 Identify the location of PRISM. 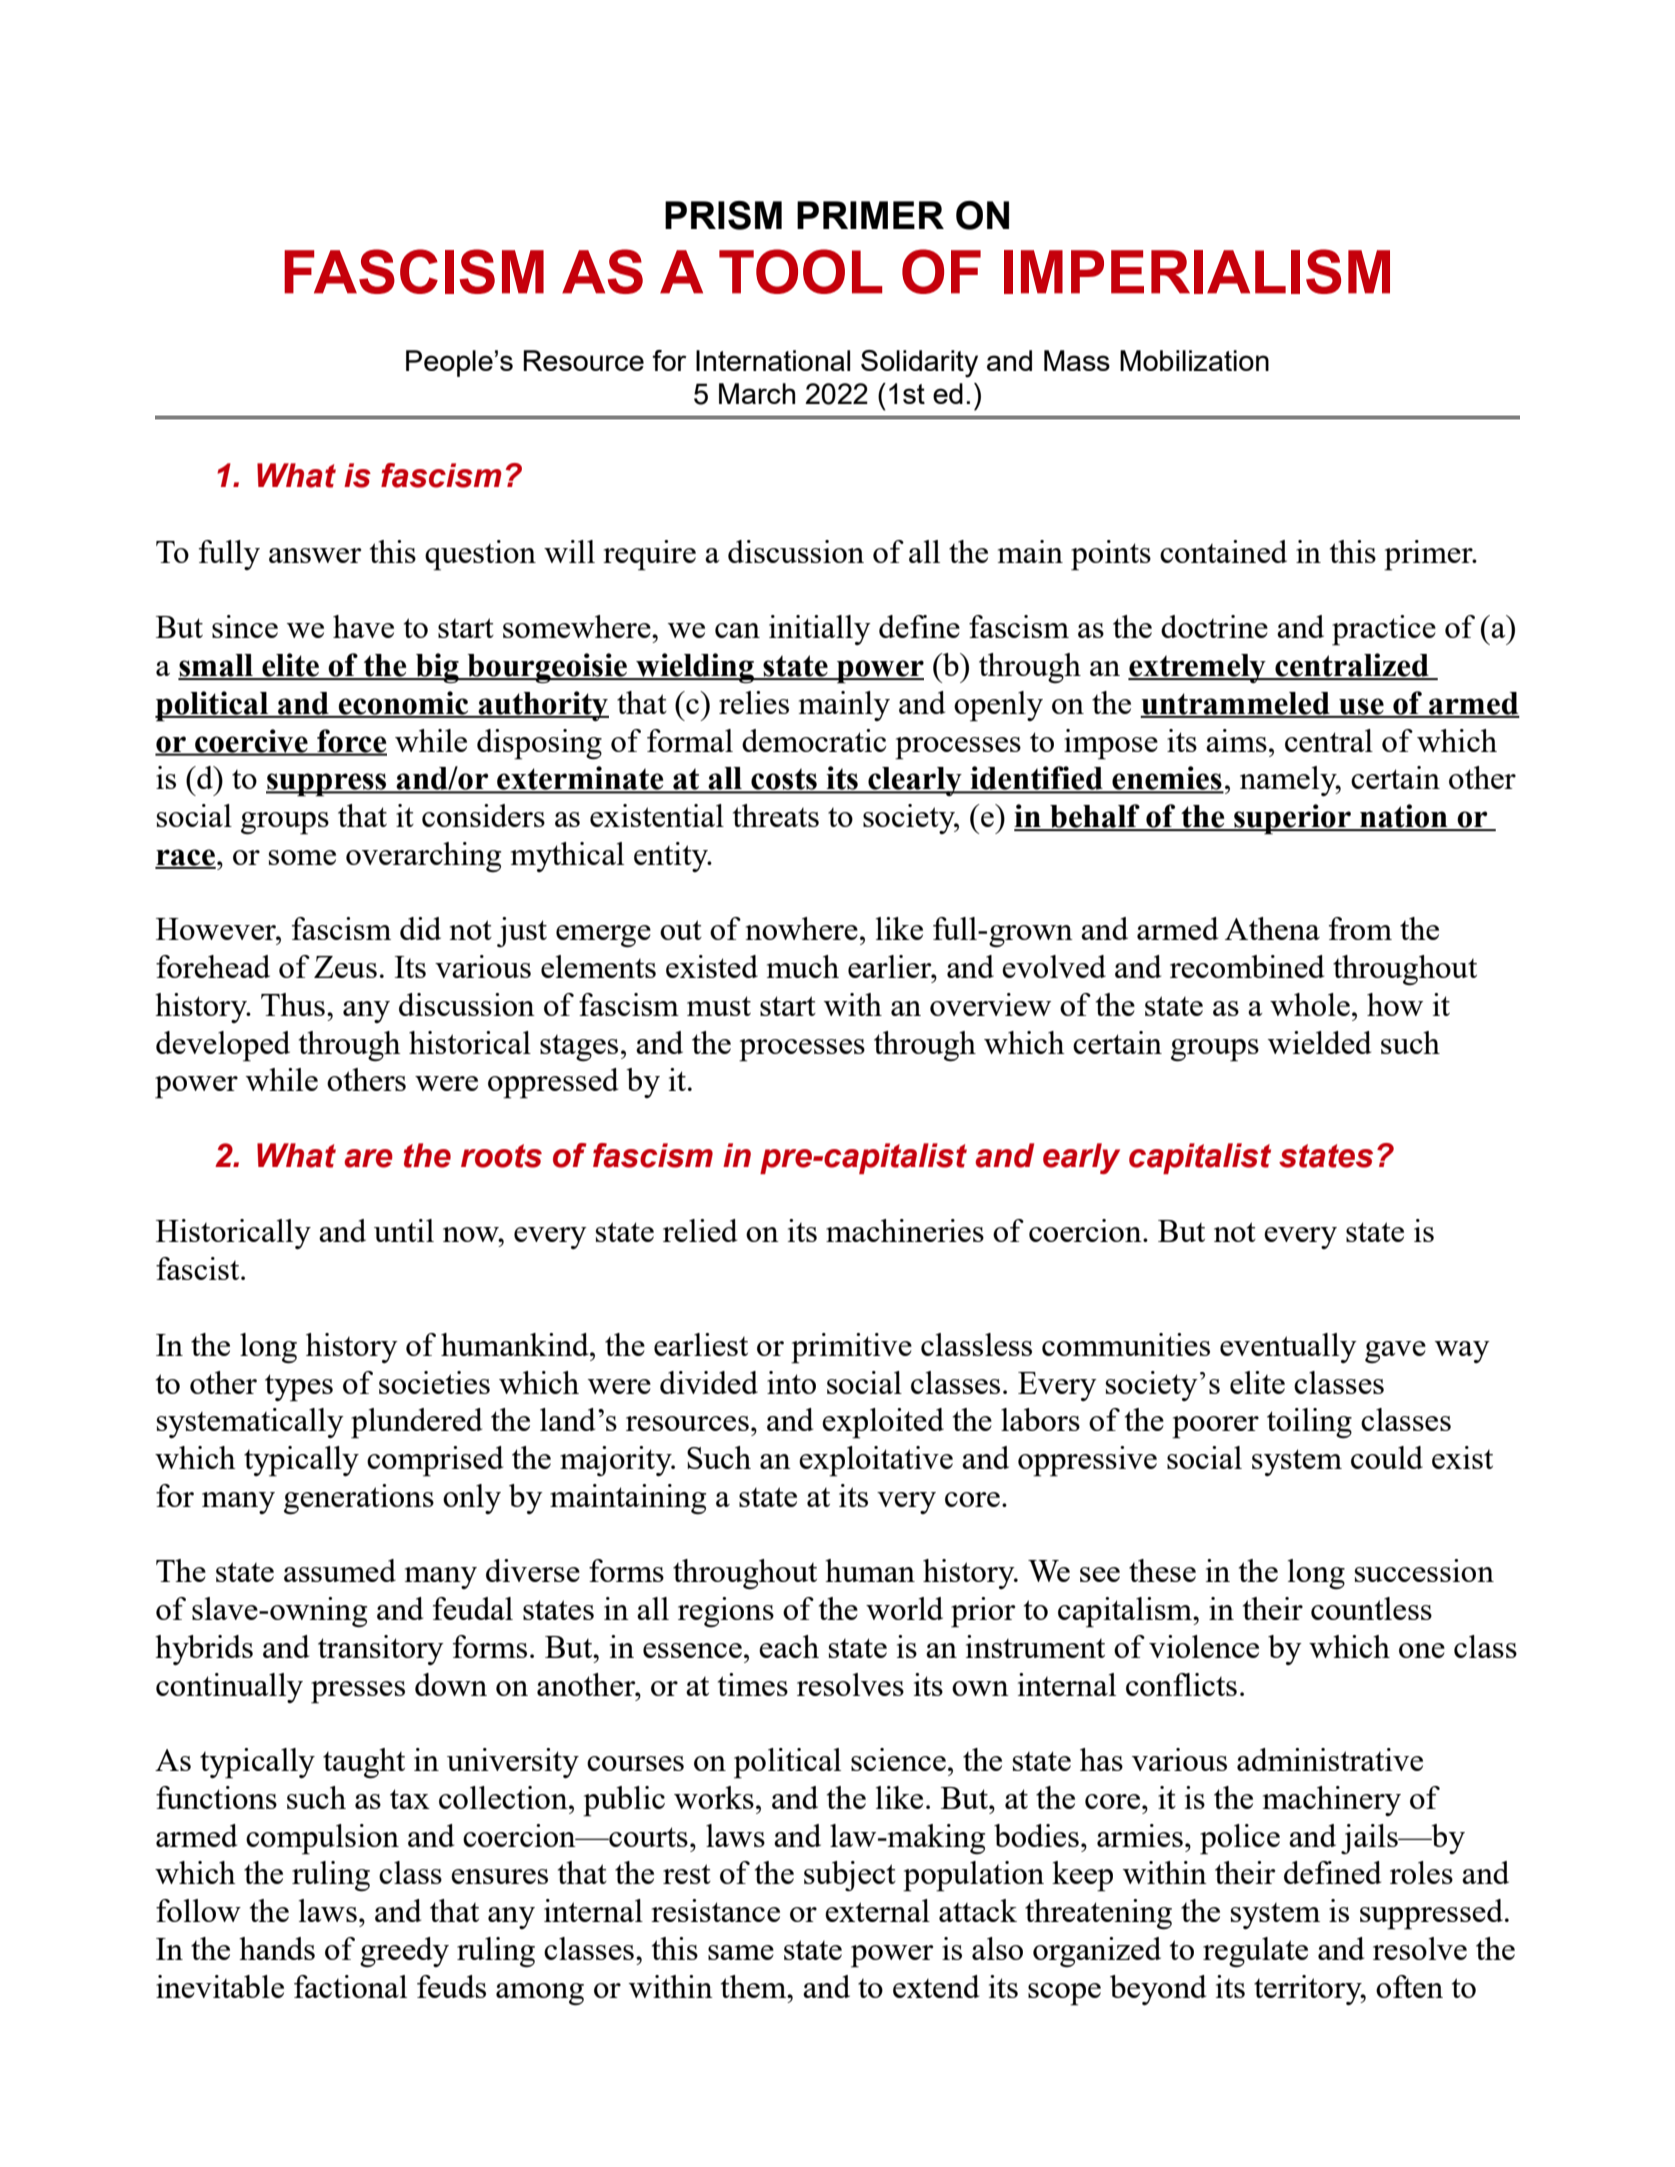
(723, 215).
